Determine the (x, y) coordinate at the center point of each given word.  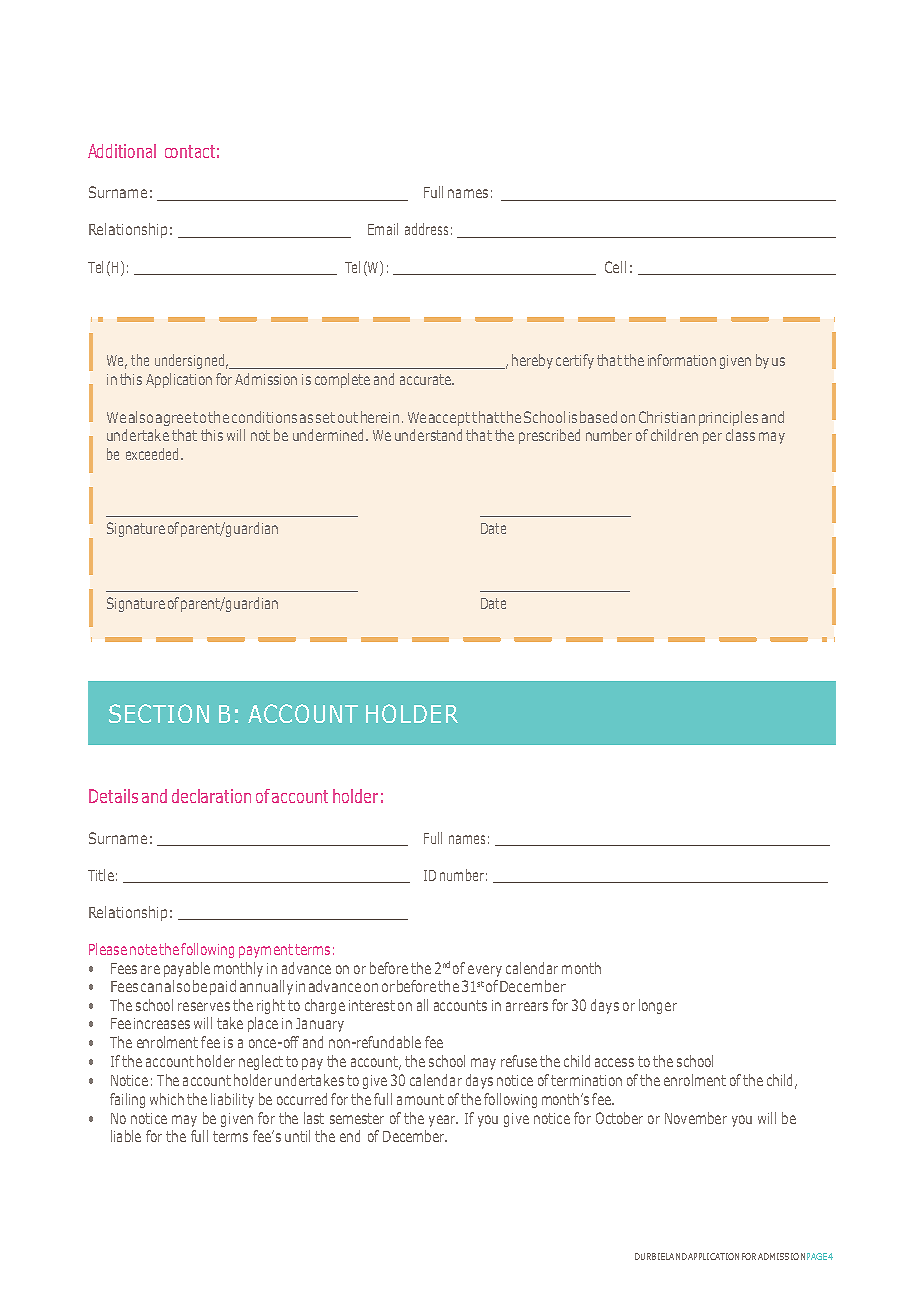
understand (428, 435)
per (712, 438)
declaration (211, 796)
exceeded (152, 454)
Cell (615, 267)
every (485, 971)
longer (658, 1006)
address (426, 229)
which (167, 1099)
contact (190, 151)
